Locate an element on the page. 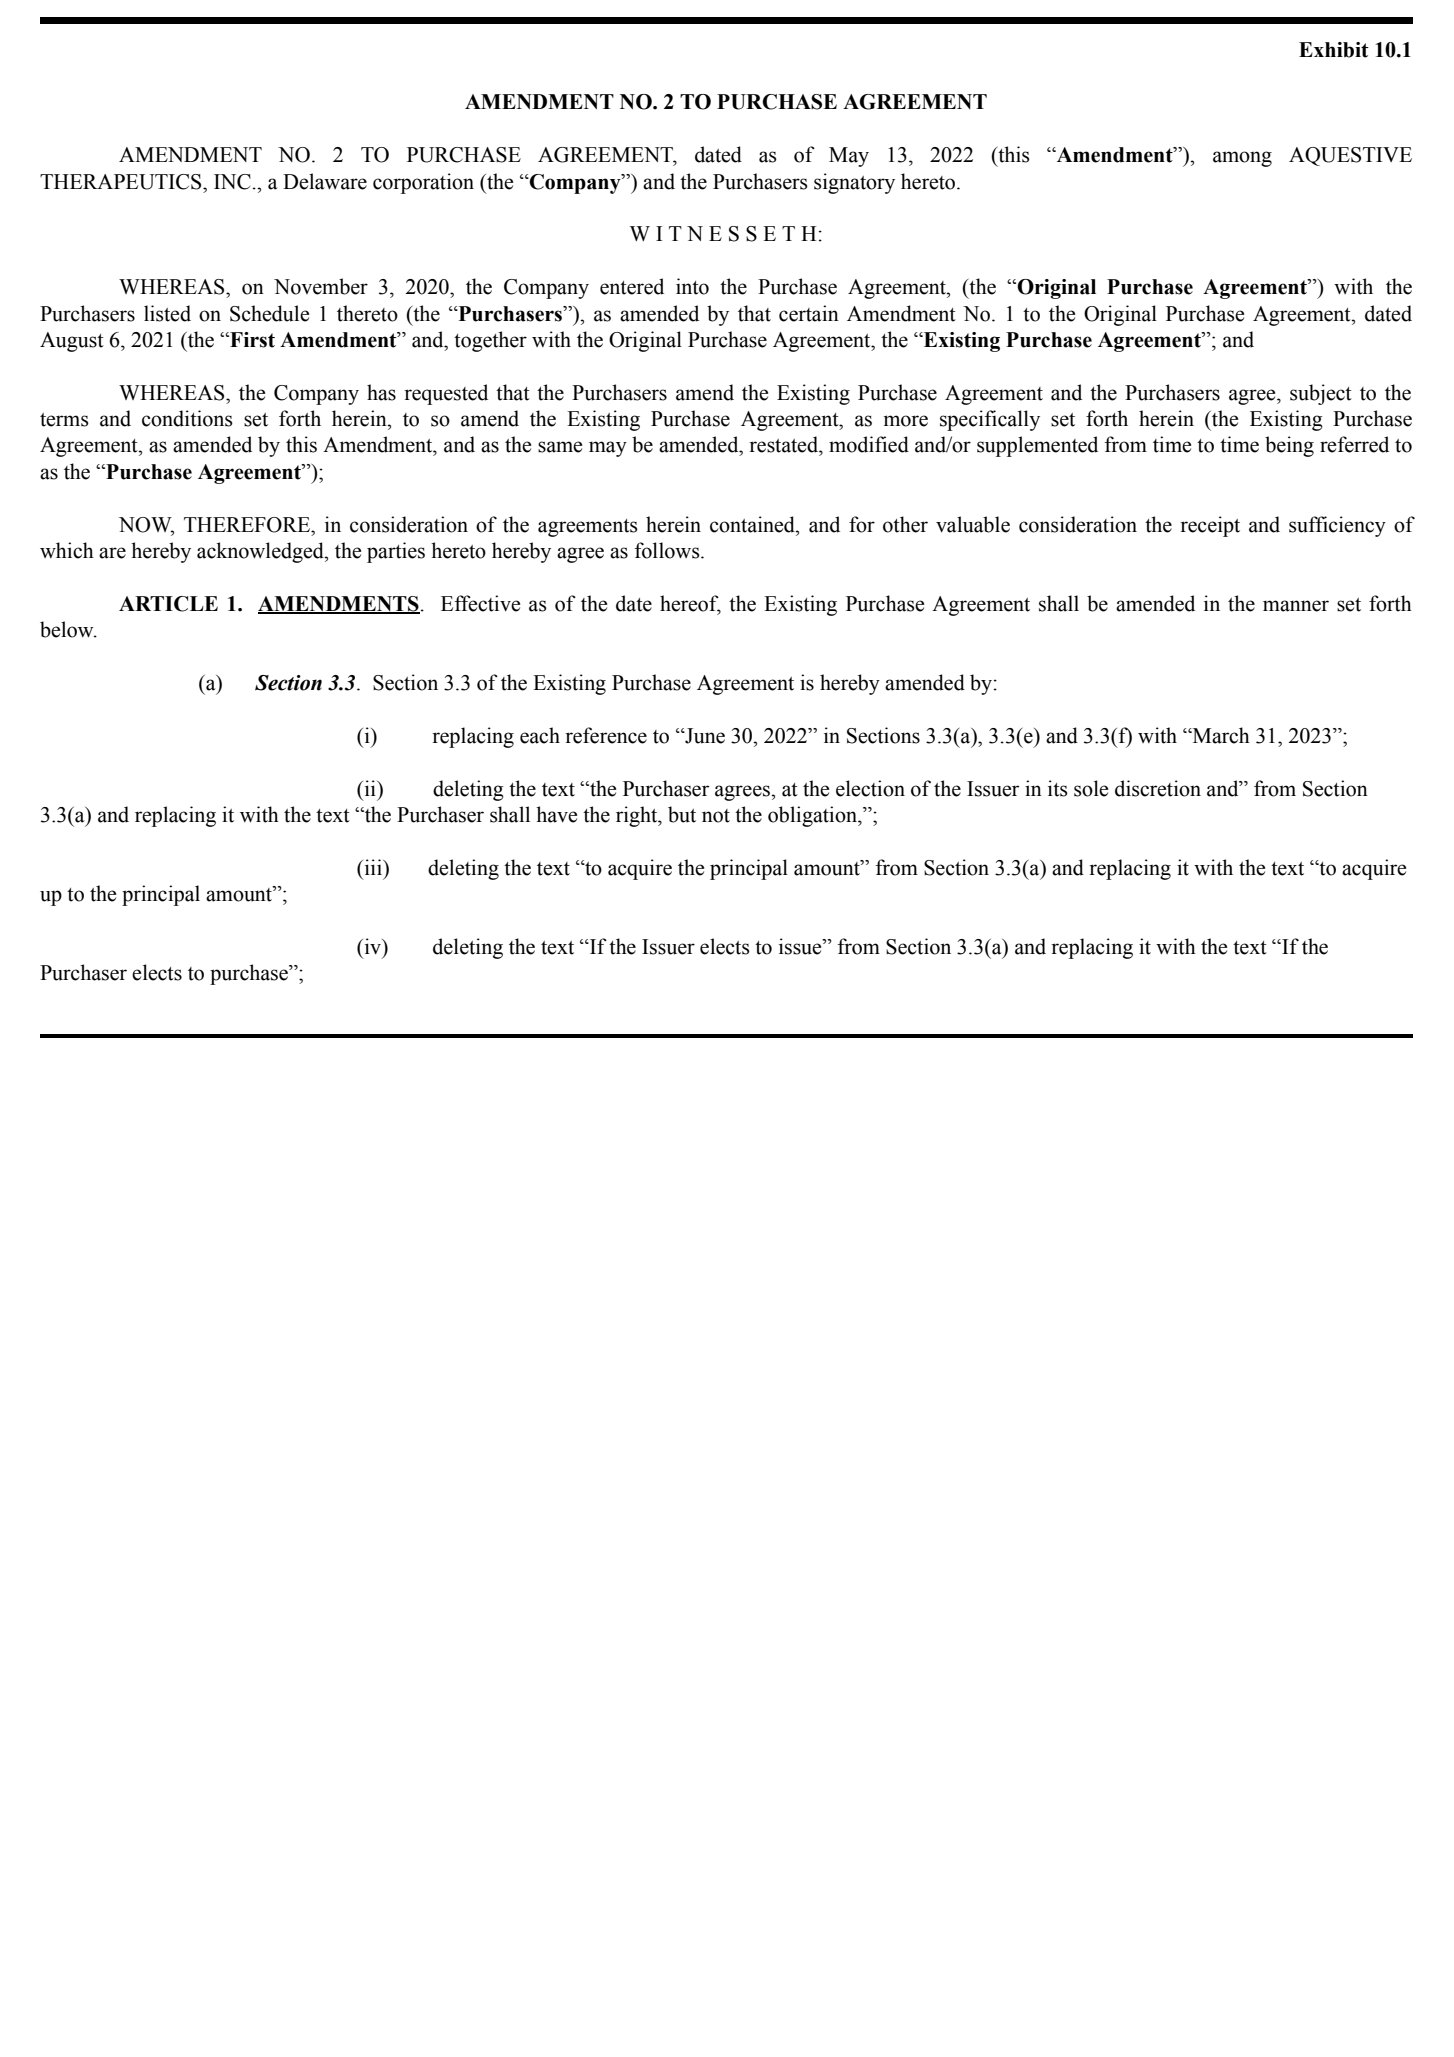 This document has width=1454, height=2057. THERAPEUTICS is located at coordinates (122, 182).
